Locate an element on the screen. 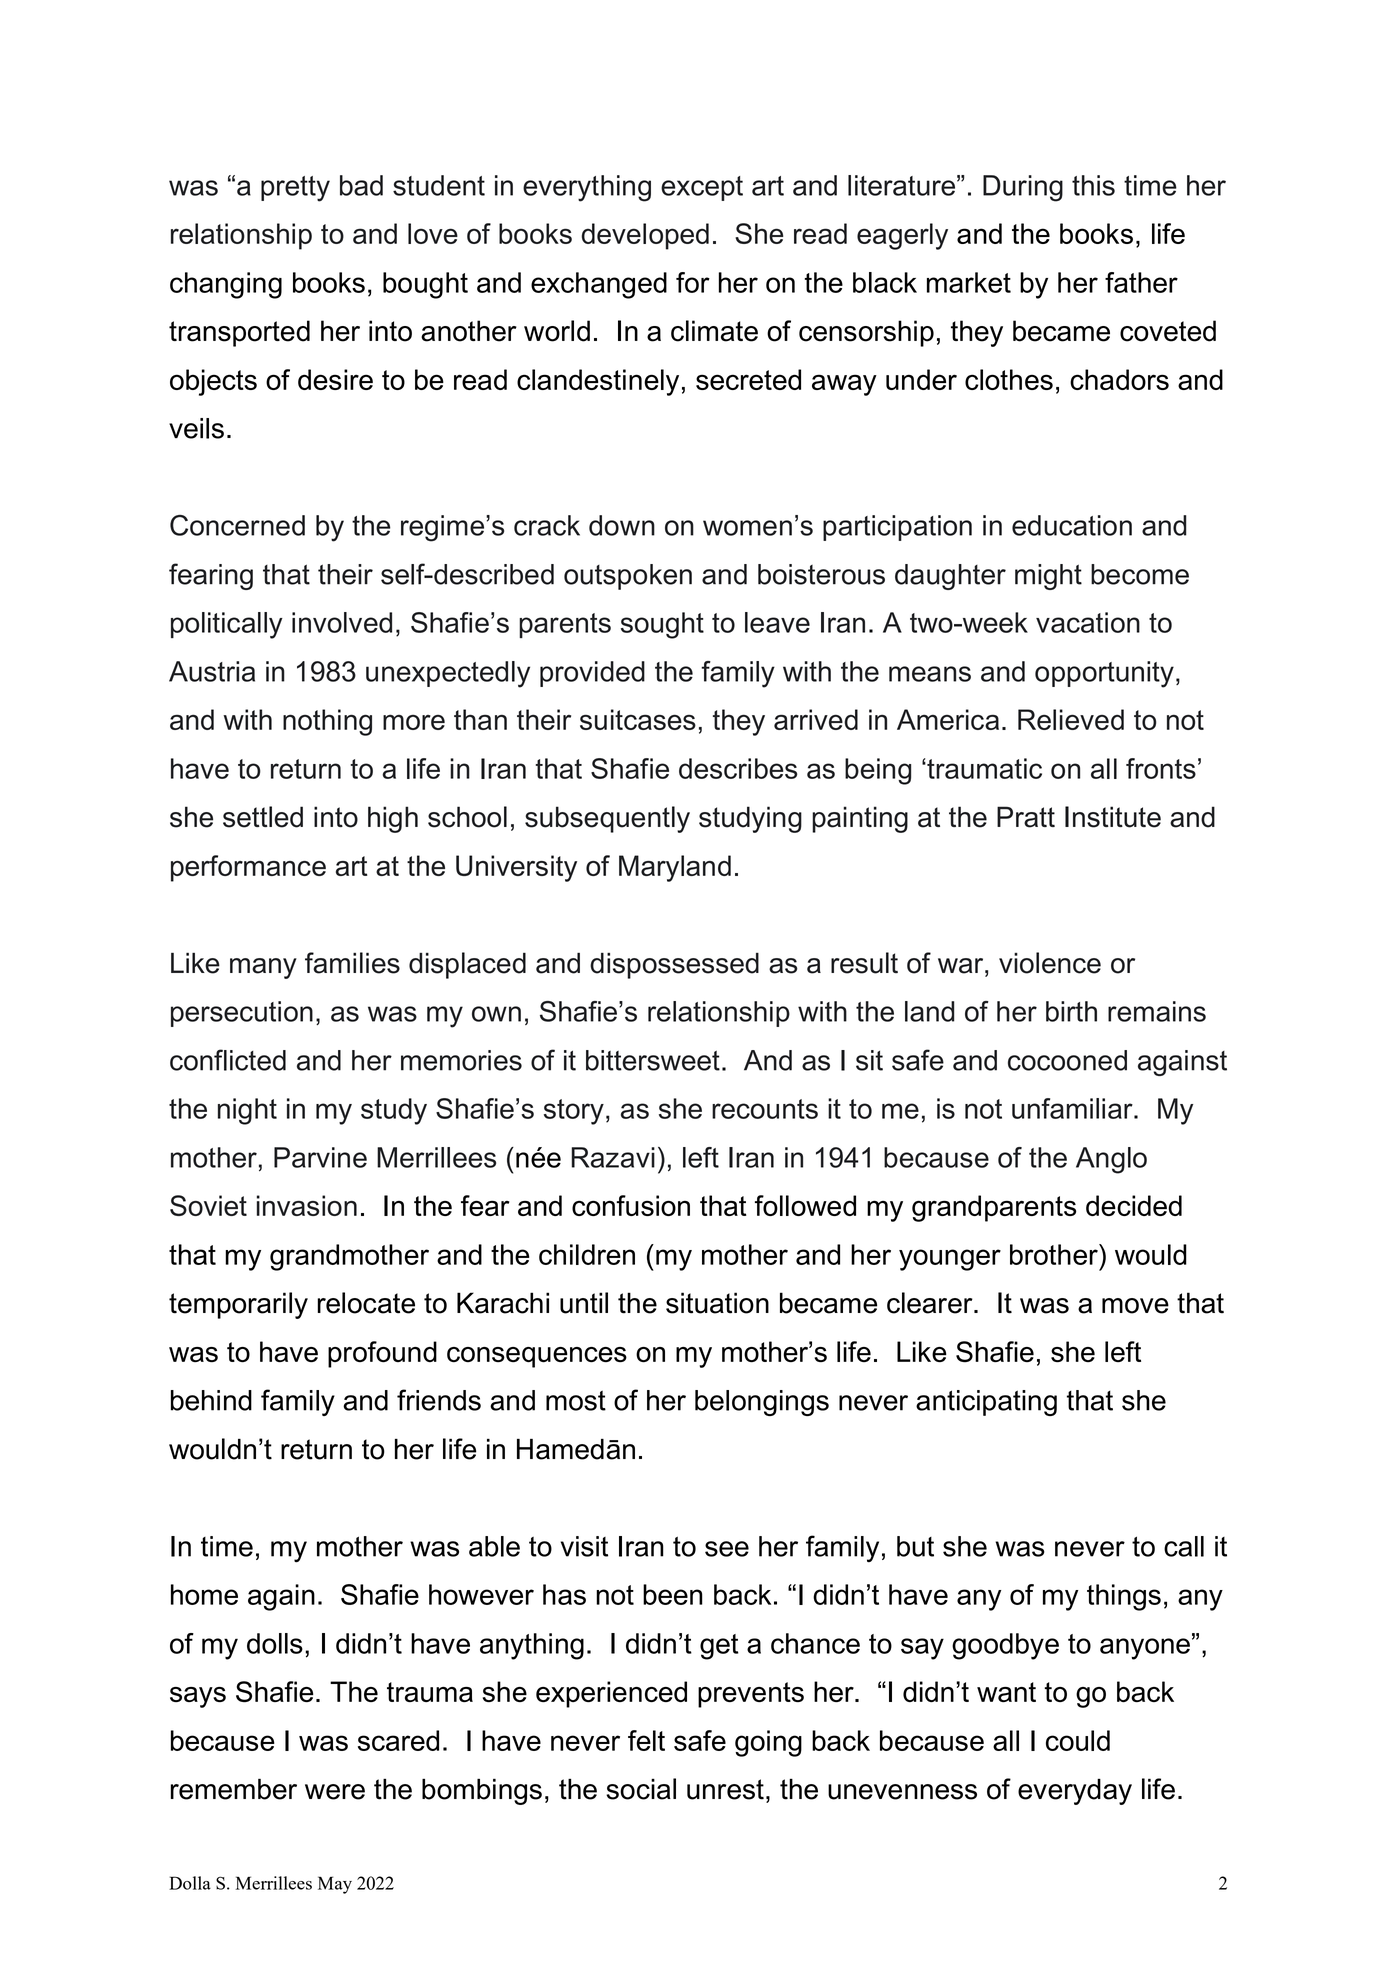 This screenshot has height=1977, width=1397. developed is located at coordinates (645, 236).
